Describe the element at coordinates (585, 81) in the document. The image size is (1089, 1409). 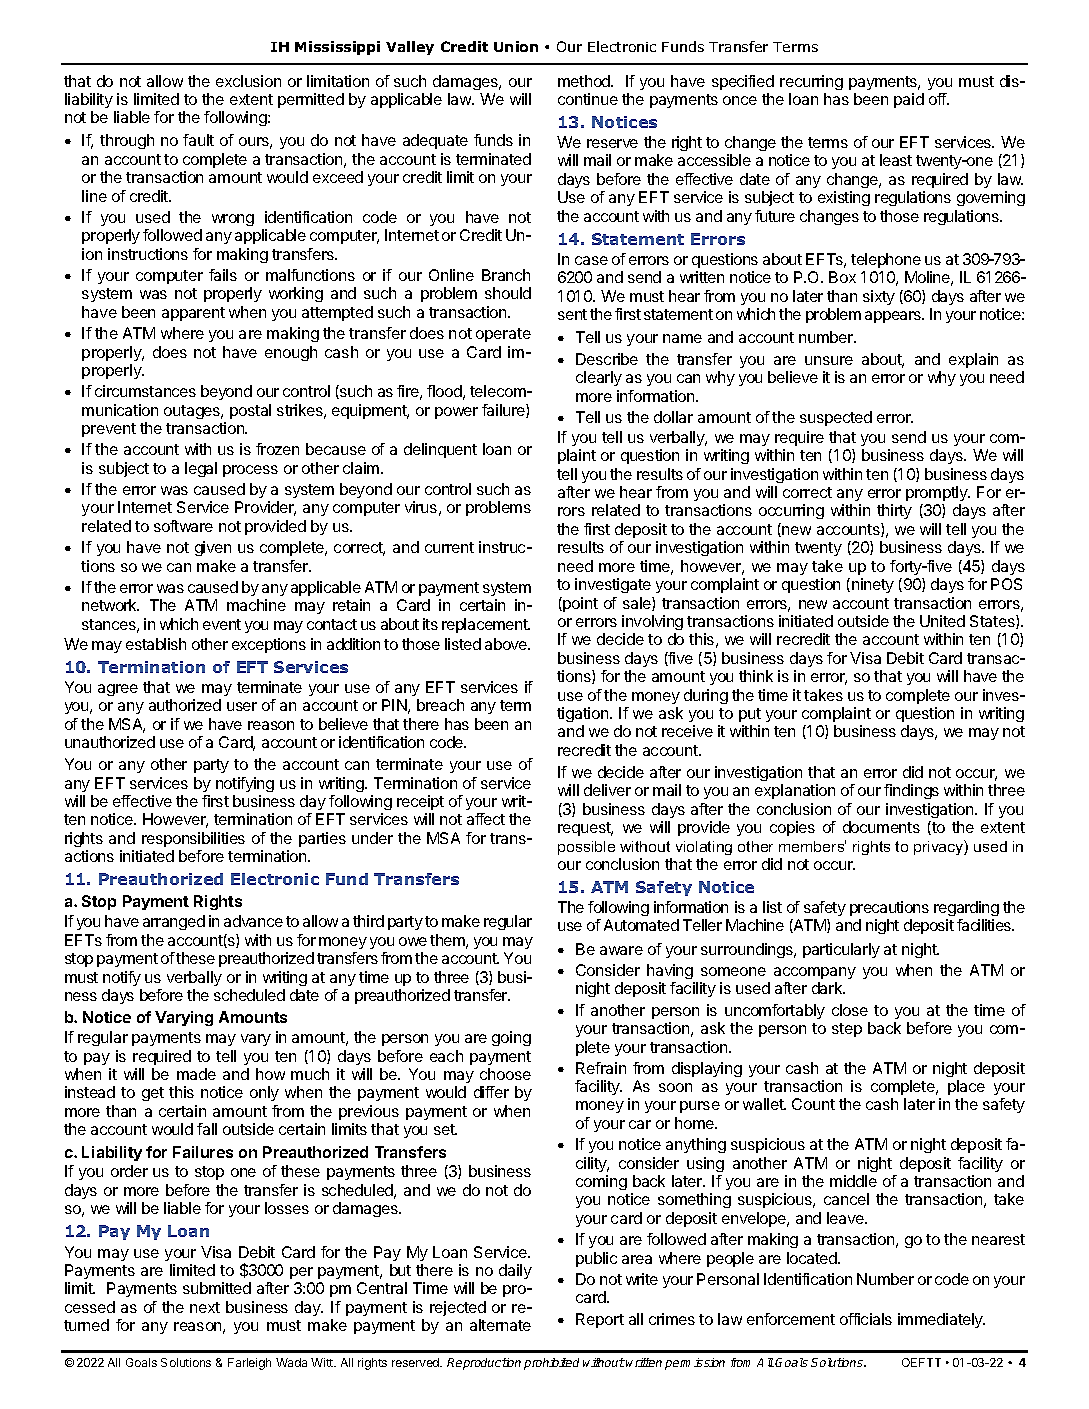
I see `method` at that location.
